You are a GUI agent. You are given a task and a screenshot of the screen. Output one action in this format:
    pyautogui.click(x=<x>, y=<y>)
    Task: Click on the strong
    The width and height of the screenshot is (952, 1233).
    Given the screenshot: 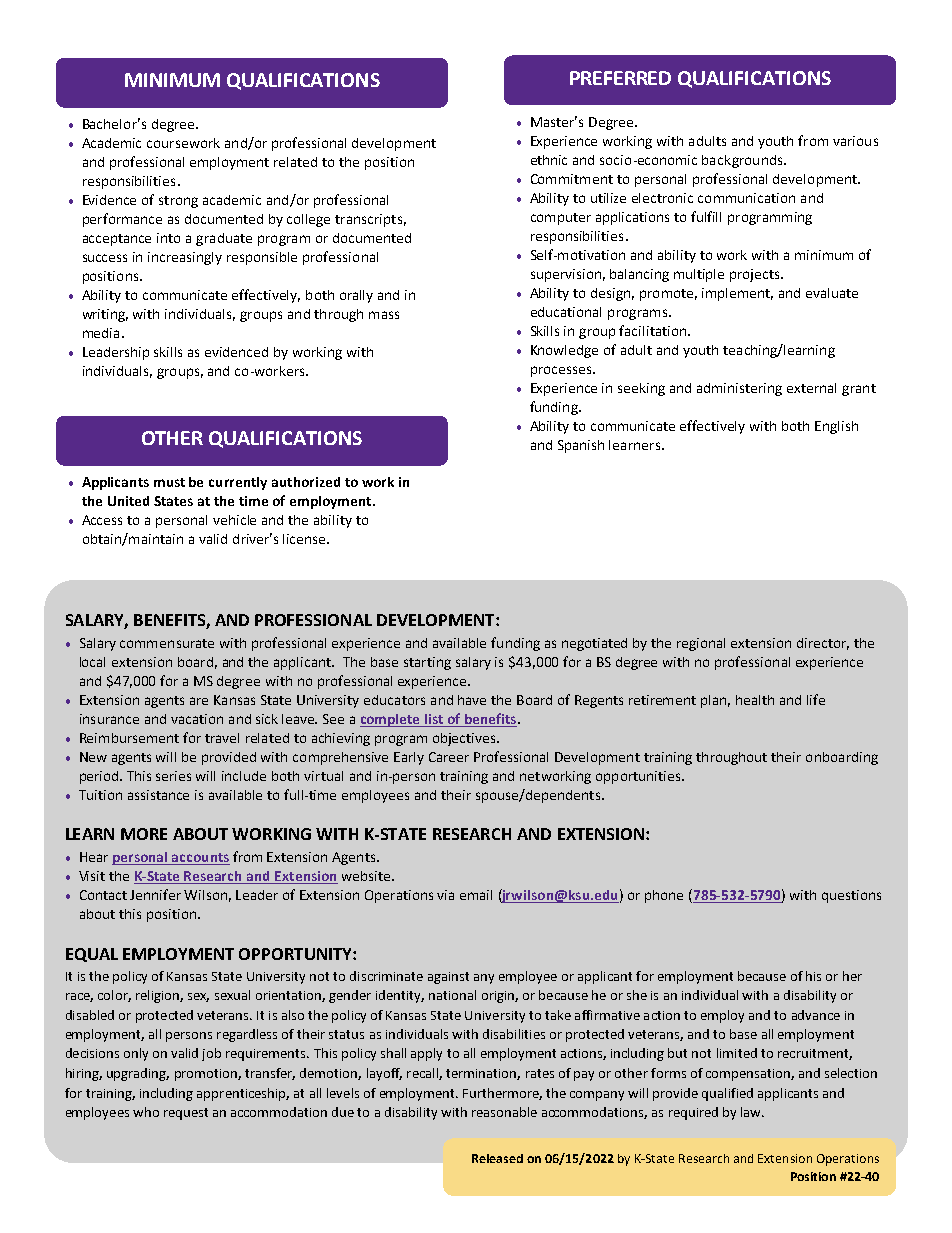 What is the action you would take?
    pyautogui.click(x=178, y=202)
